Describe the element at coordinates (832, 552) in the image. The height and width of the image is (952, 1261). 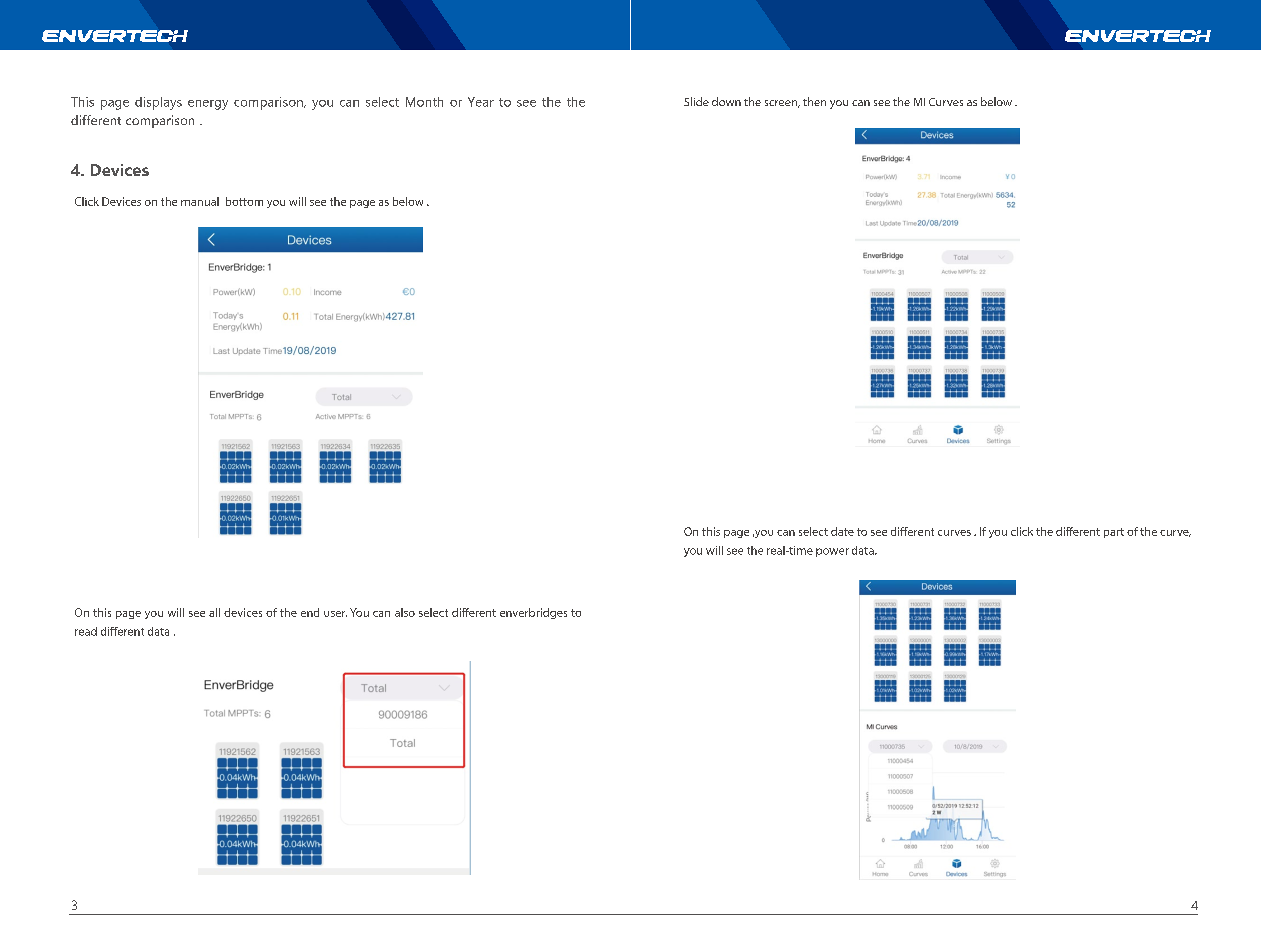
I see `power` at that location.
